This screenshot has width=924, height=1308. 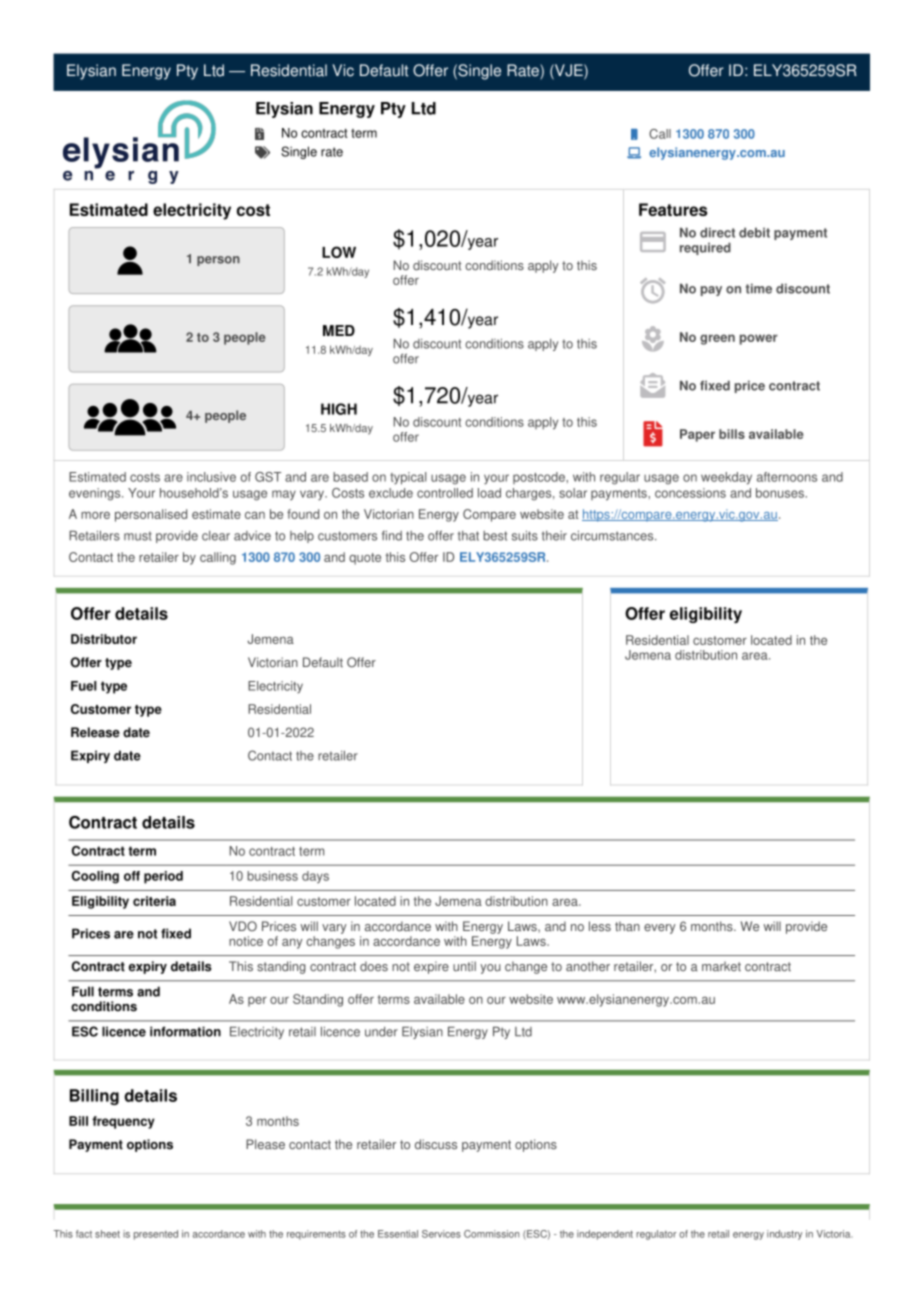 I want to click on required, so click(x=705, y=248).
